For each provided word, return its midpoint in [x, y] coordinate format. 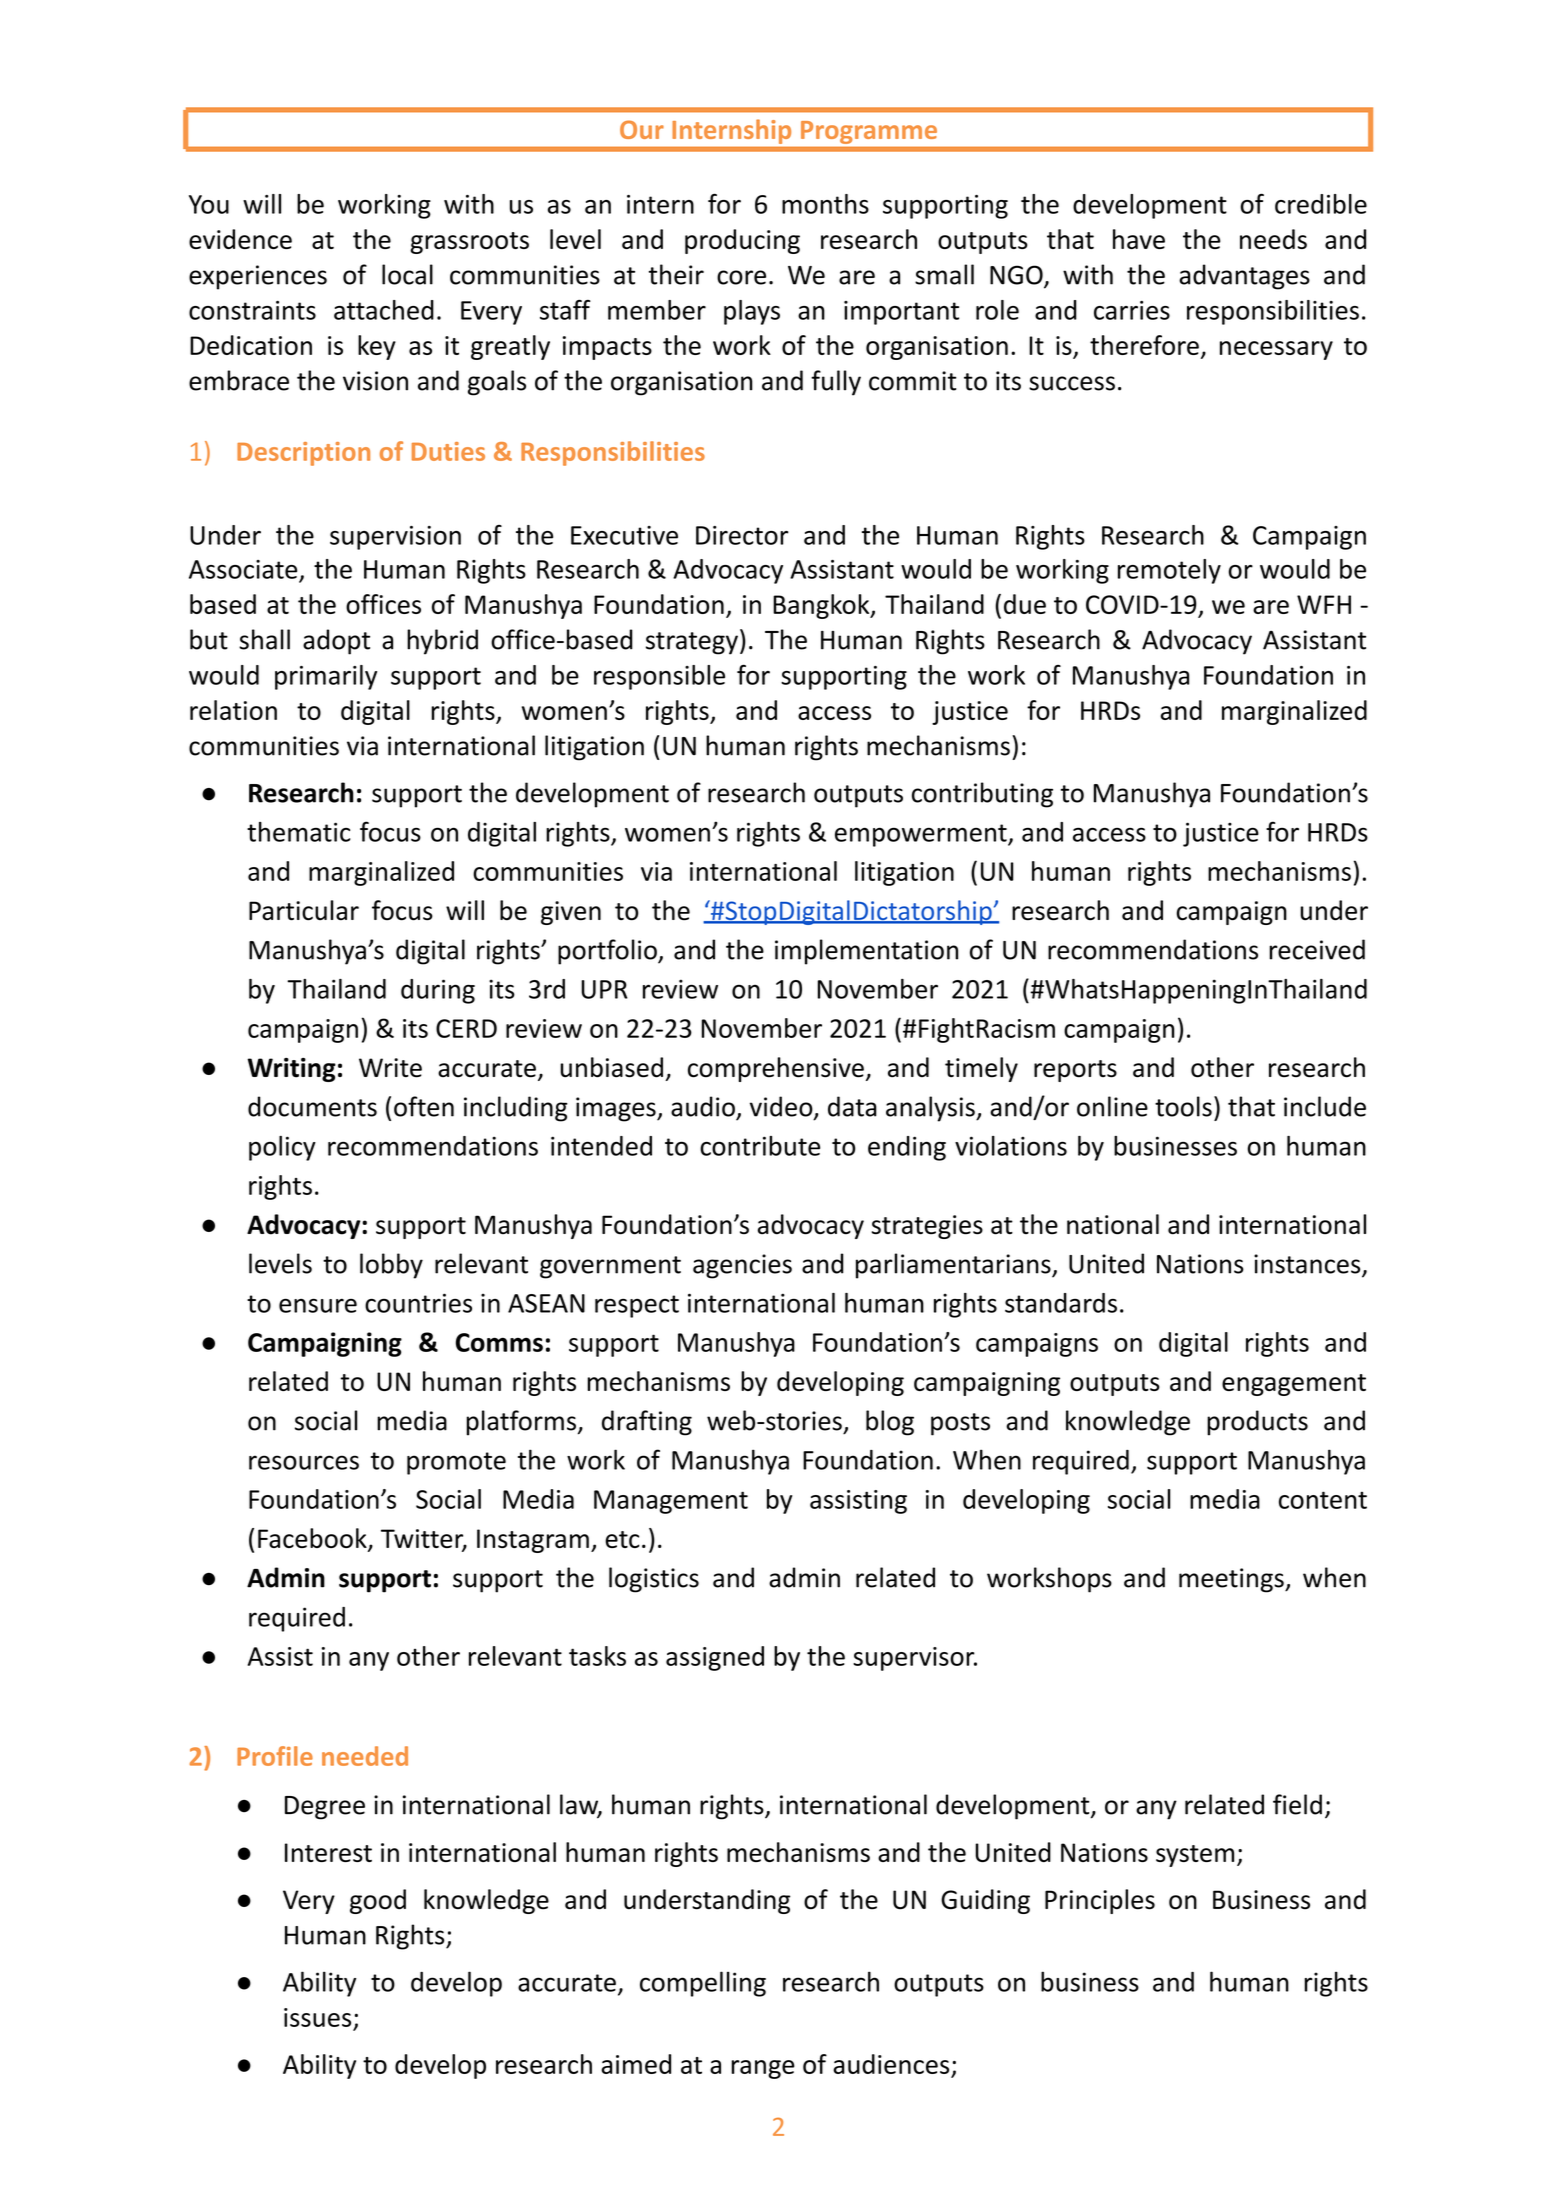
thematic [298, 832]
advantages [1244, 277]
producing [742, 241]
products [1257, 1423]
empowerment [922, 835]
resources [304, 1462]
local [407, 274]
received [1317, 949]
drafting [647, 1423]
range [763, 2069]
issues [317, 2017]
